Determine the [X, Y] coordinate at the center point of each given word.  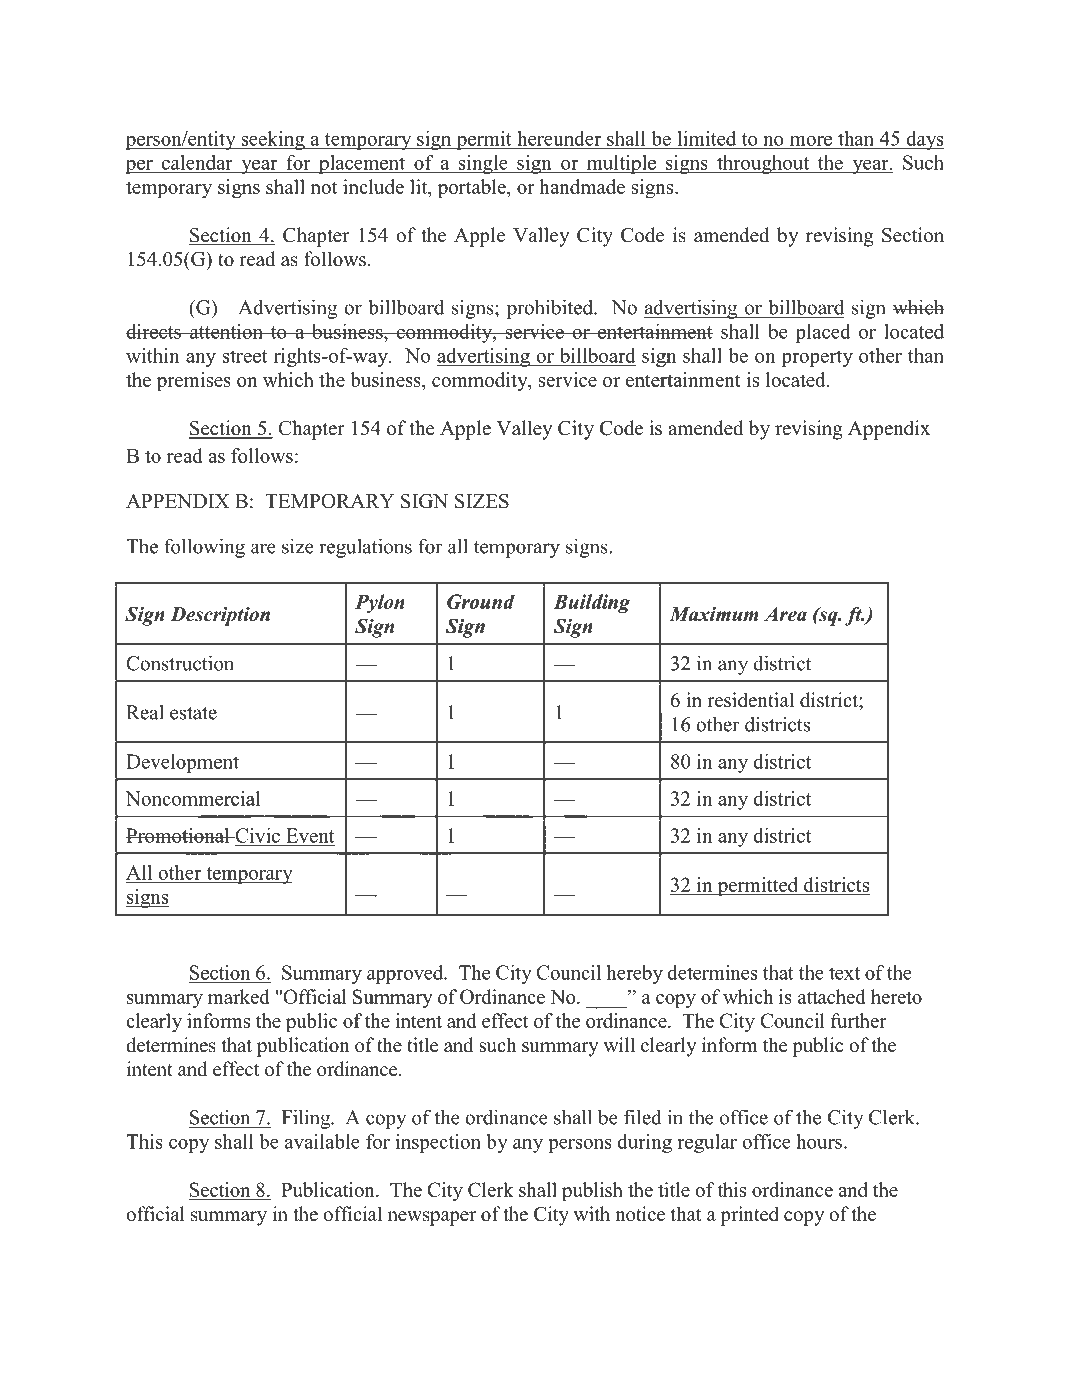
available [322, 1141]
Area [785, 614]
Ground [481, 601]
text [844, 973]
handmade [582, 186]
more [810, 142]
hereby [634, 974]
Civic [256, 835]
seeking [273, 140]
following [204, 548]
